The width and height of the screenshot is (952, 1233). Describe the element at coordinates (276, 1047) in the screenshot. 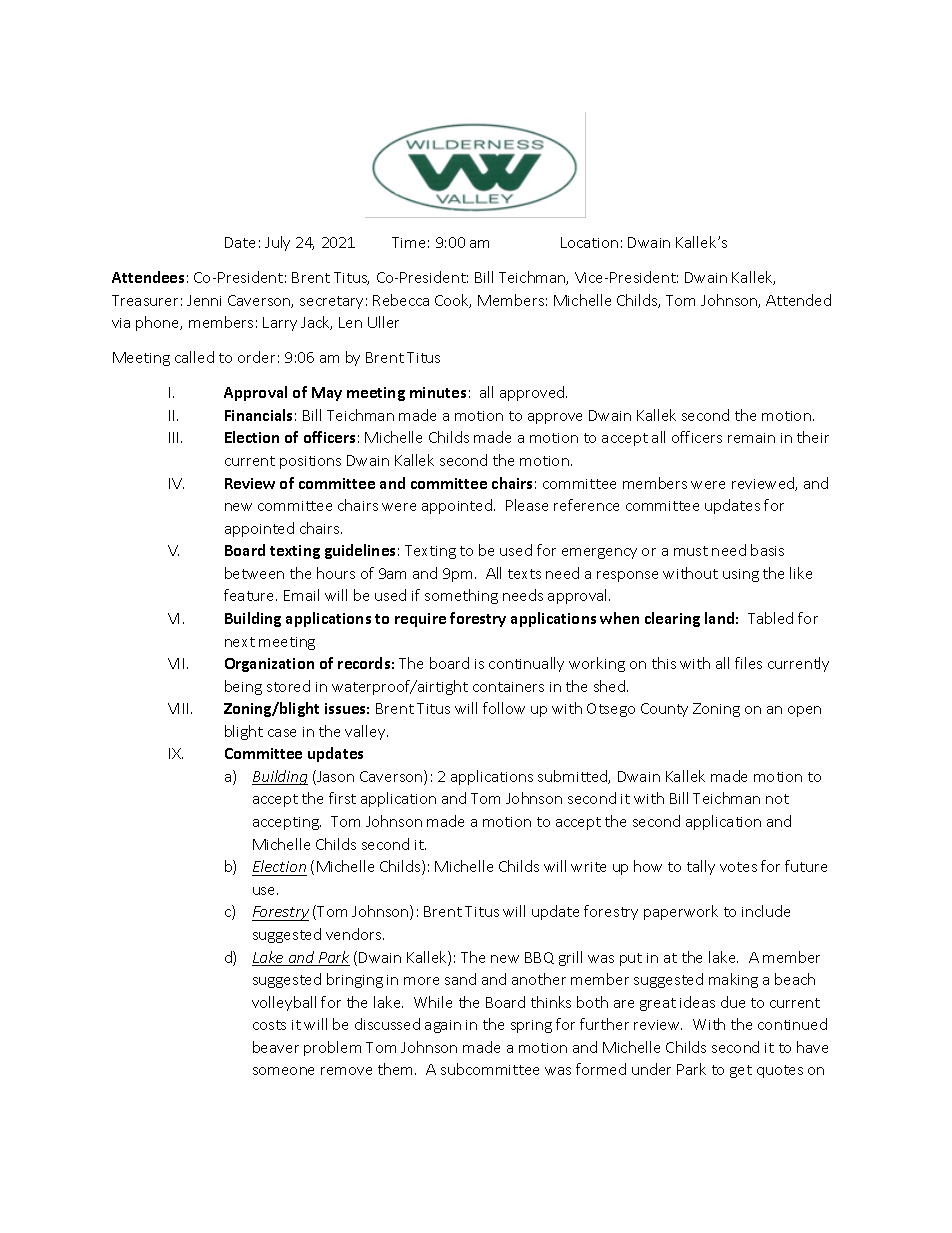

I see `beaver` at that location.
